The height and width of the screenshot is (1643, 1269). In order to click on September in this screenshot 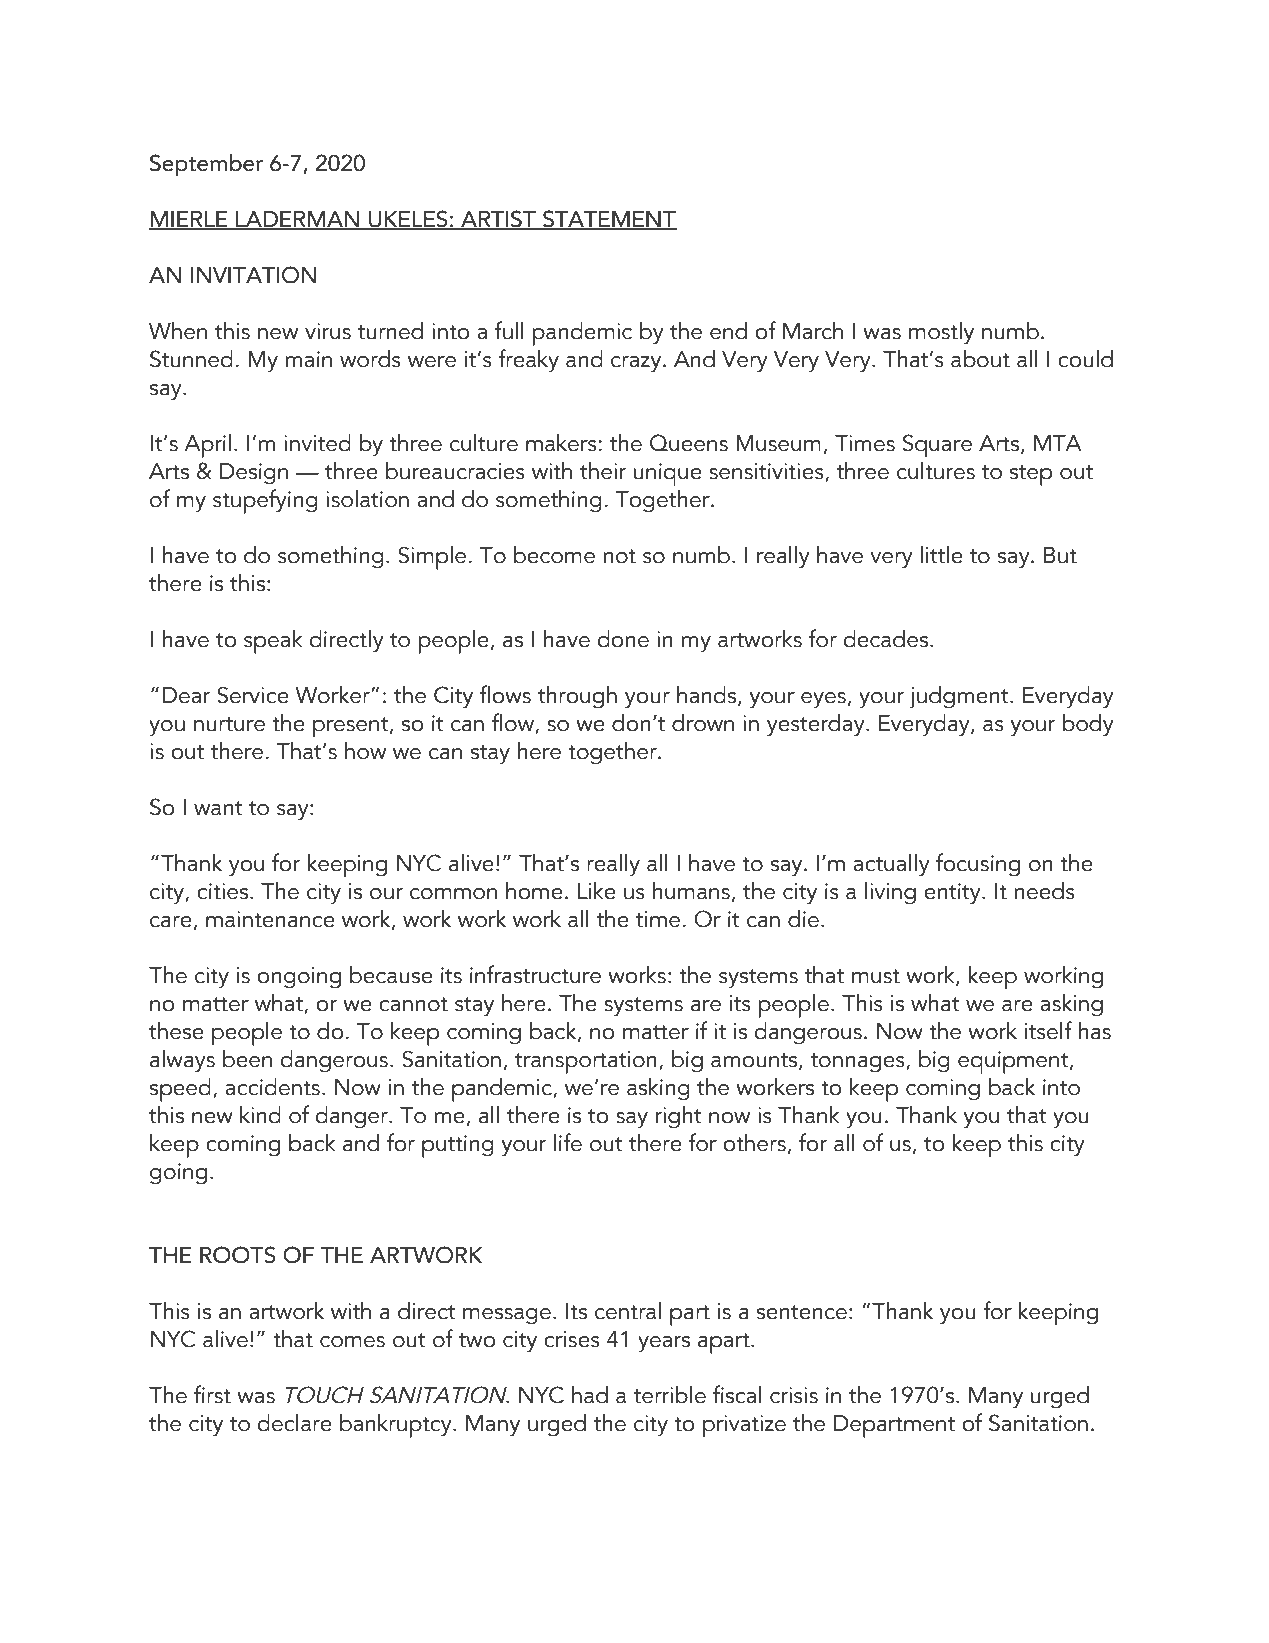, I will do `click(206, 165)`.
